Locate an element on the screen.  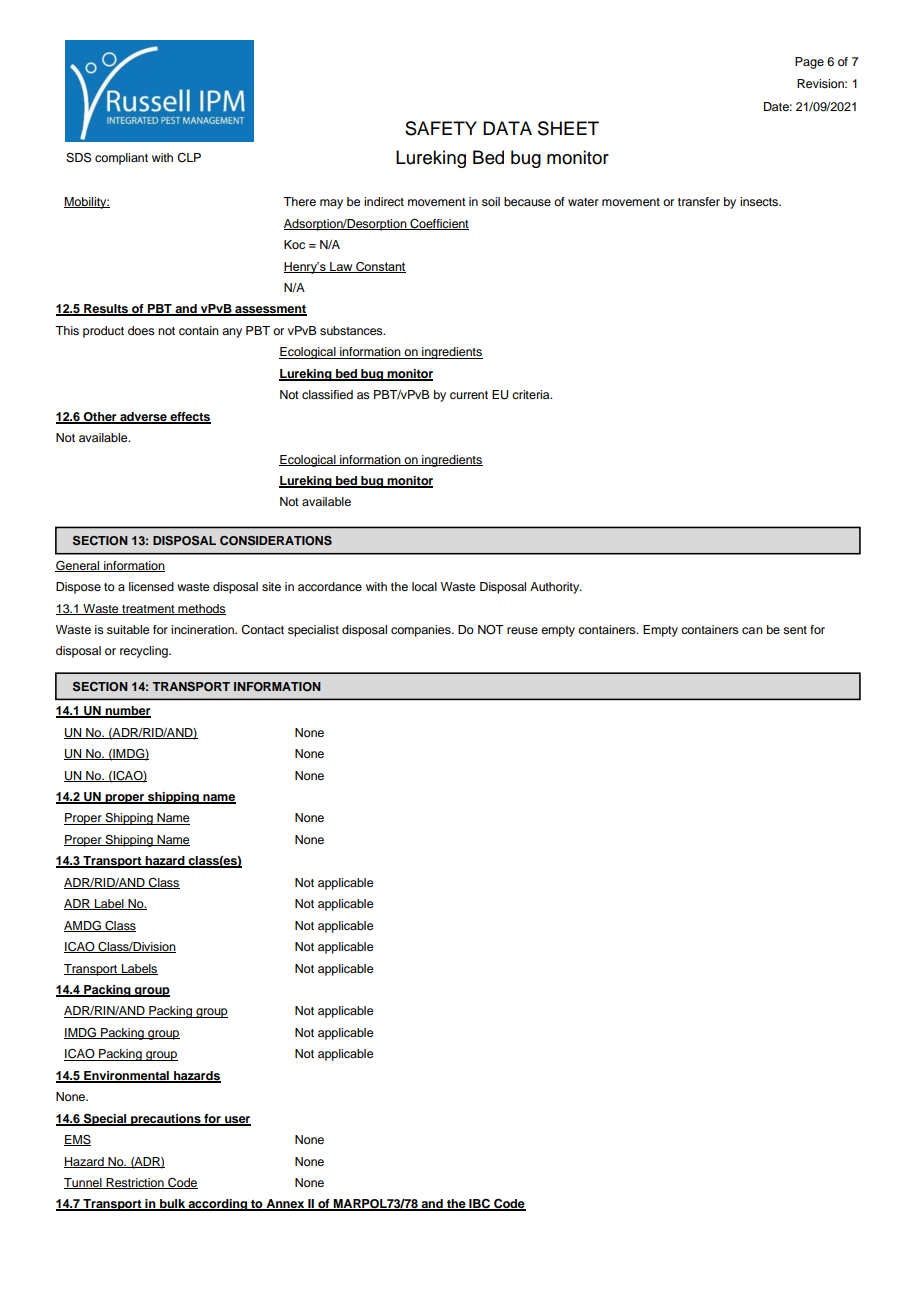
current is located at coordinates (469, 395).
